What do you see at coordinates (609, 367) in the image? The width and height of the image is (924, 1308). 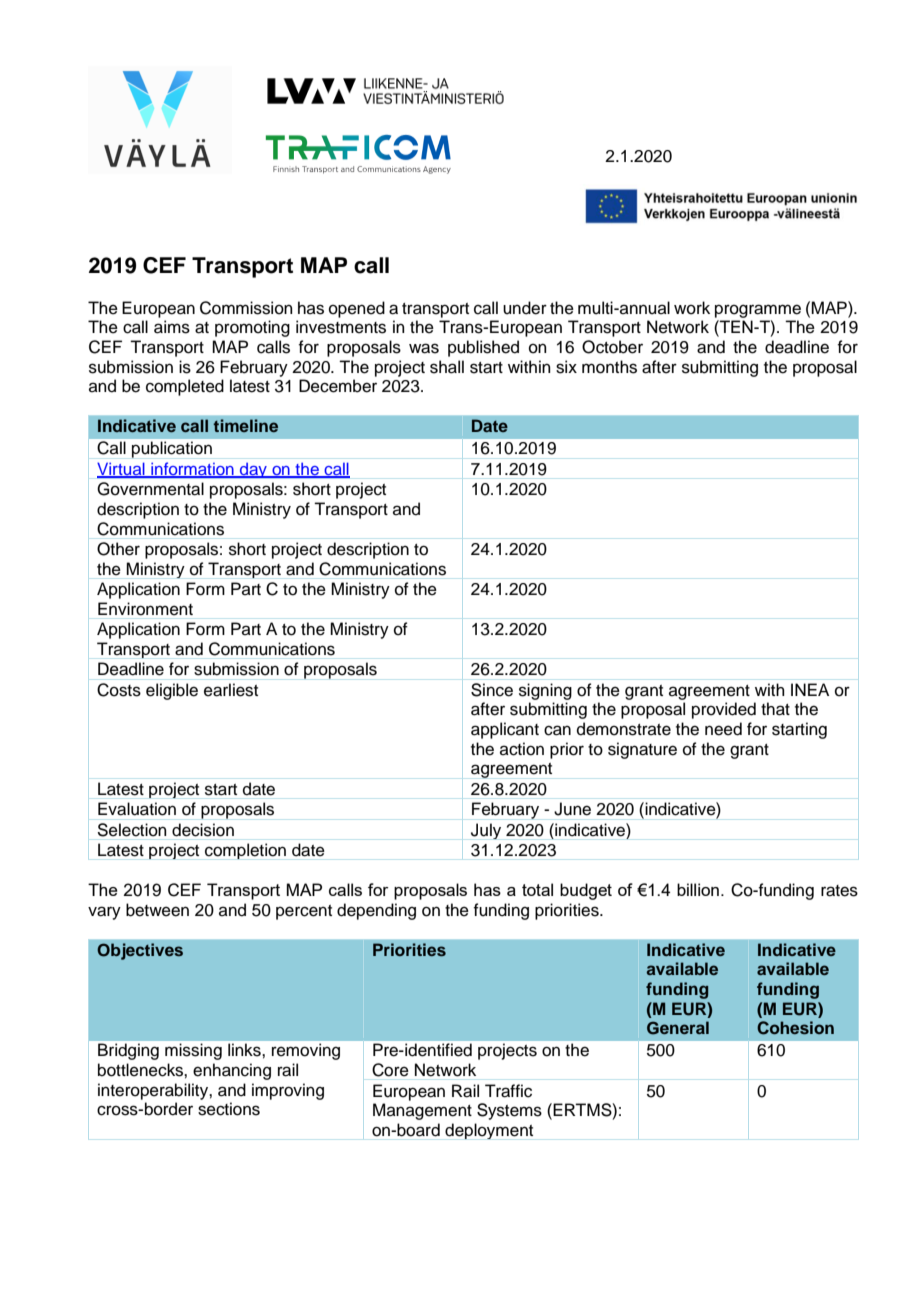 I see `months` at bounding box center [609, 367].
